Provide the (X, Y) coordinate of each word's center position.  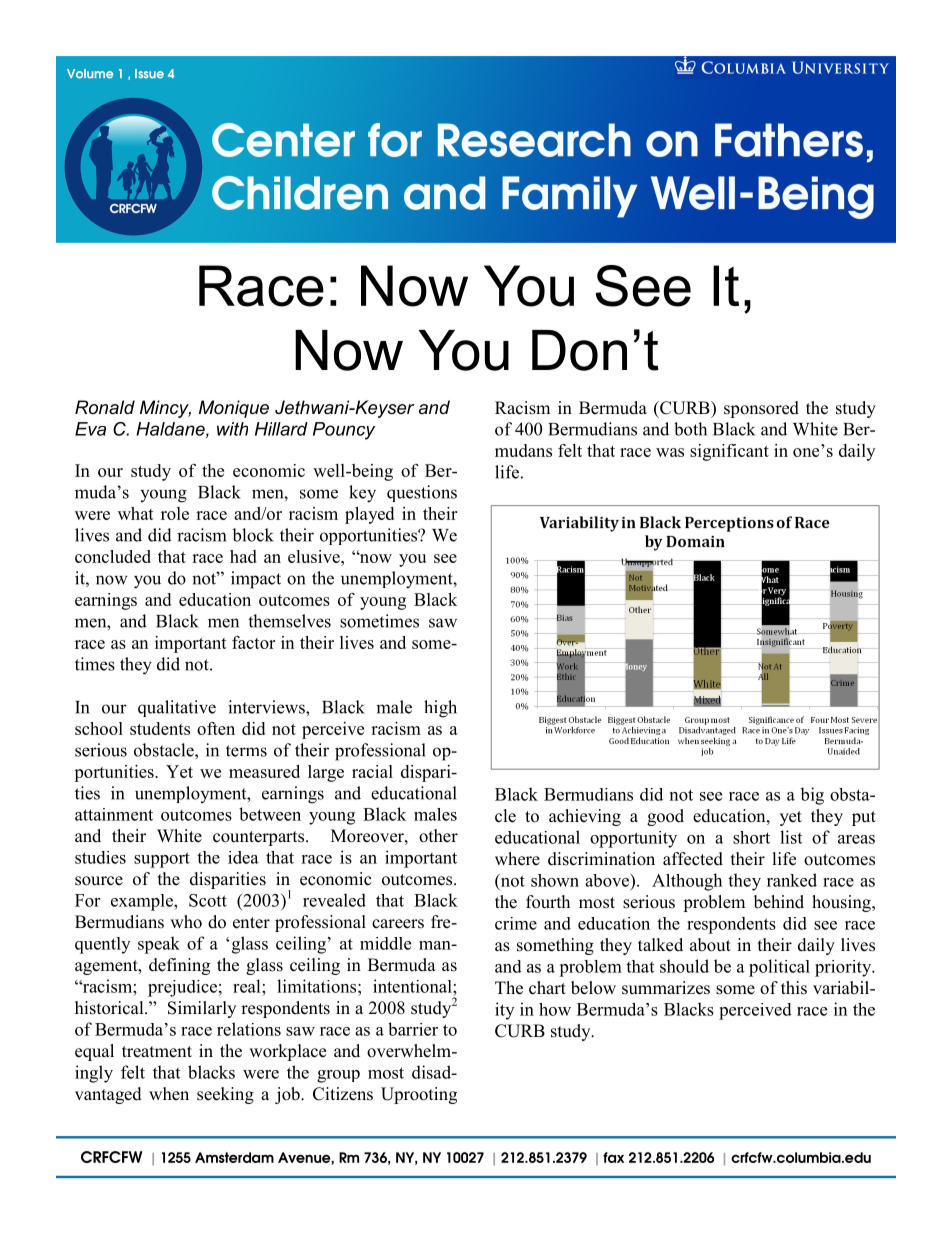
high (440, 709)
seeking (225, 1095)
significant (729, 452)
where (517, 859)
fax (613, 1157)
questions (422, 493)
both (690, 429)
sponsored (761, 409)
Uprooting (419, 1095)
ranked (792, 880)
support (162, 860)
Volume (90, 74)
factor (253, 642)
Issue (149, 74)
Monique (234, 409)
